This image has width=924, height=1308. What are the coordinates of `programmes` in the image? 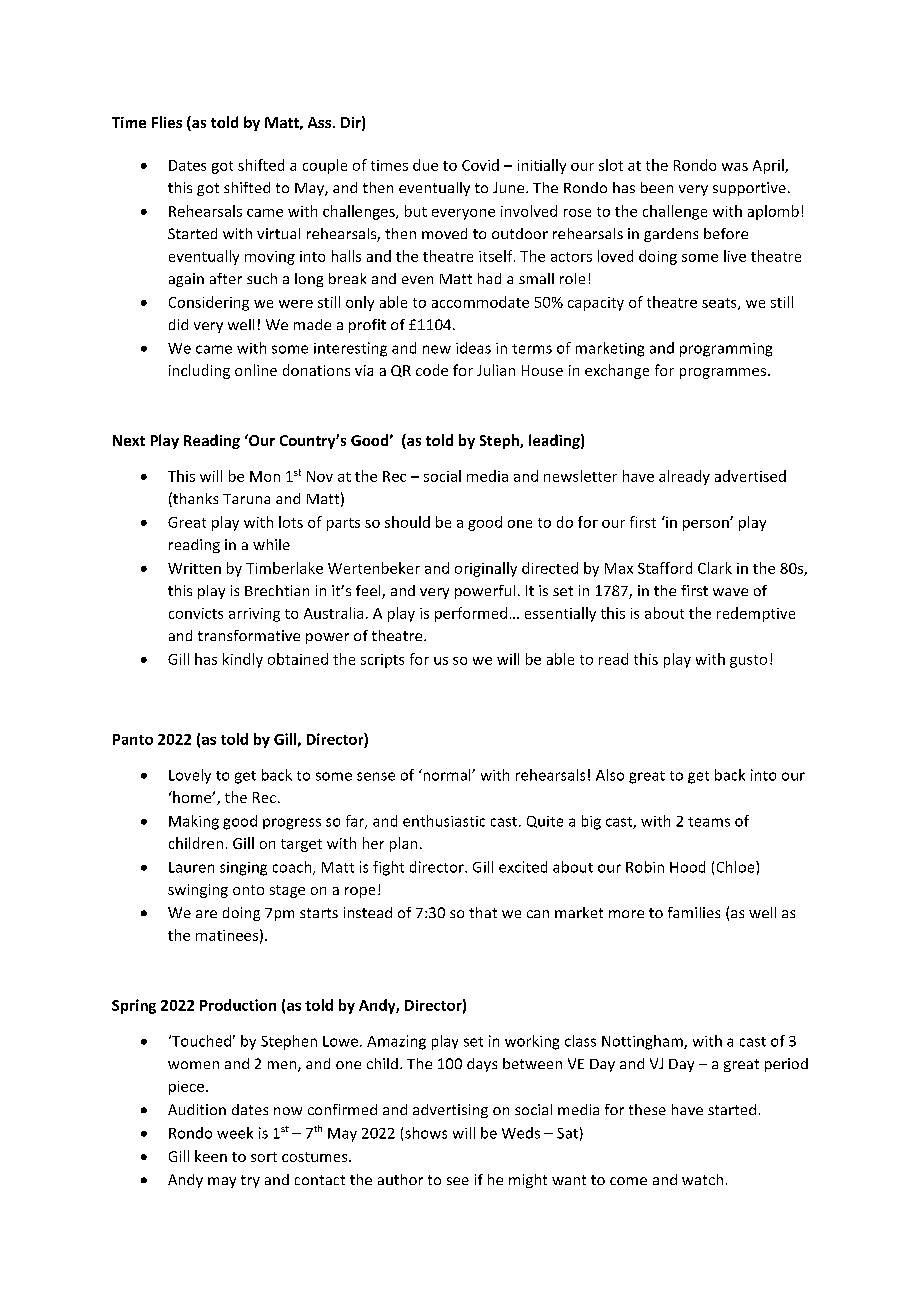 It's located at (724, 373).
